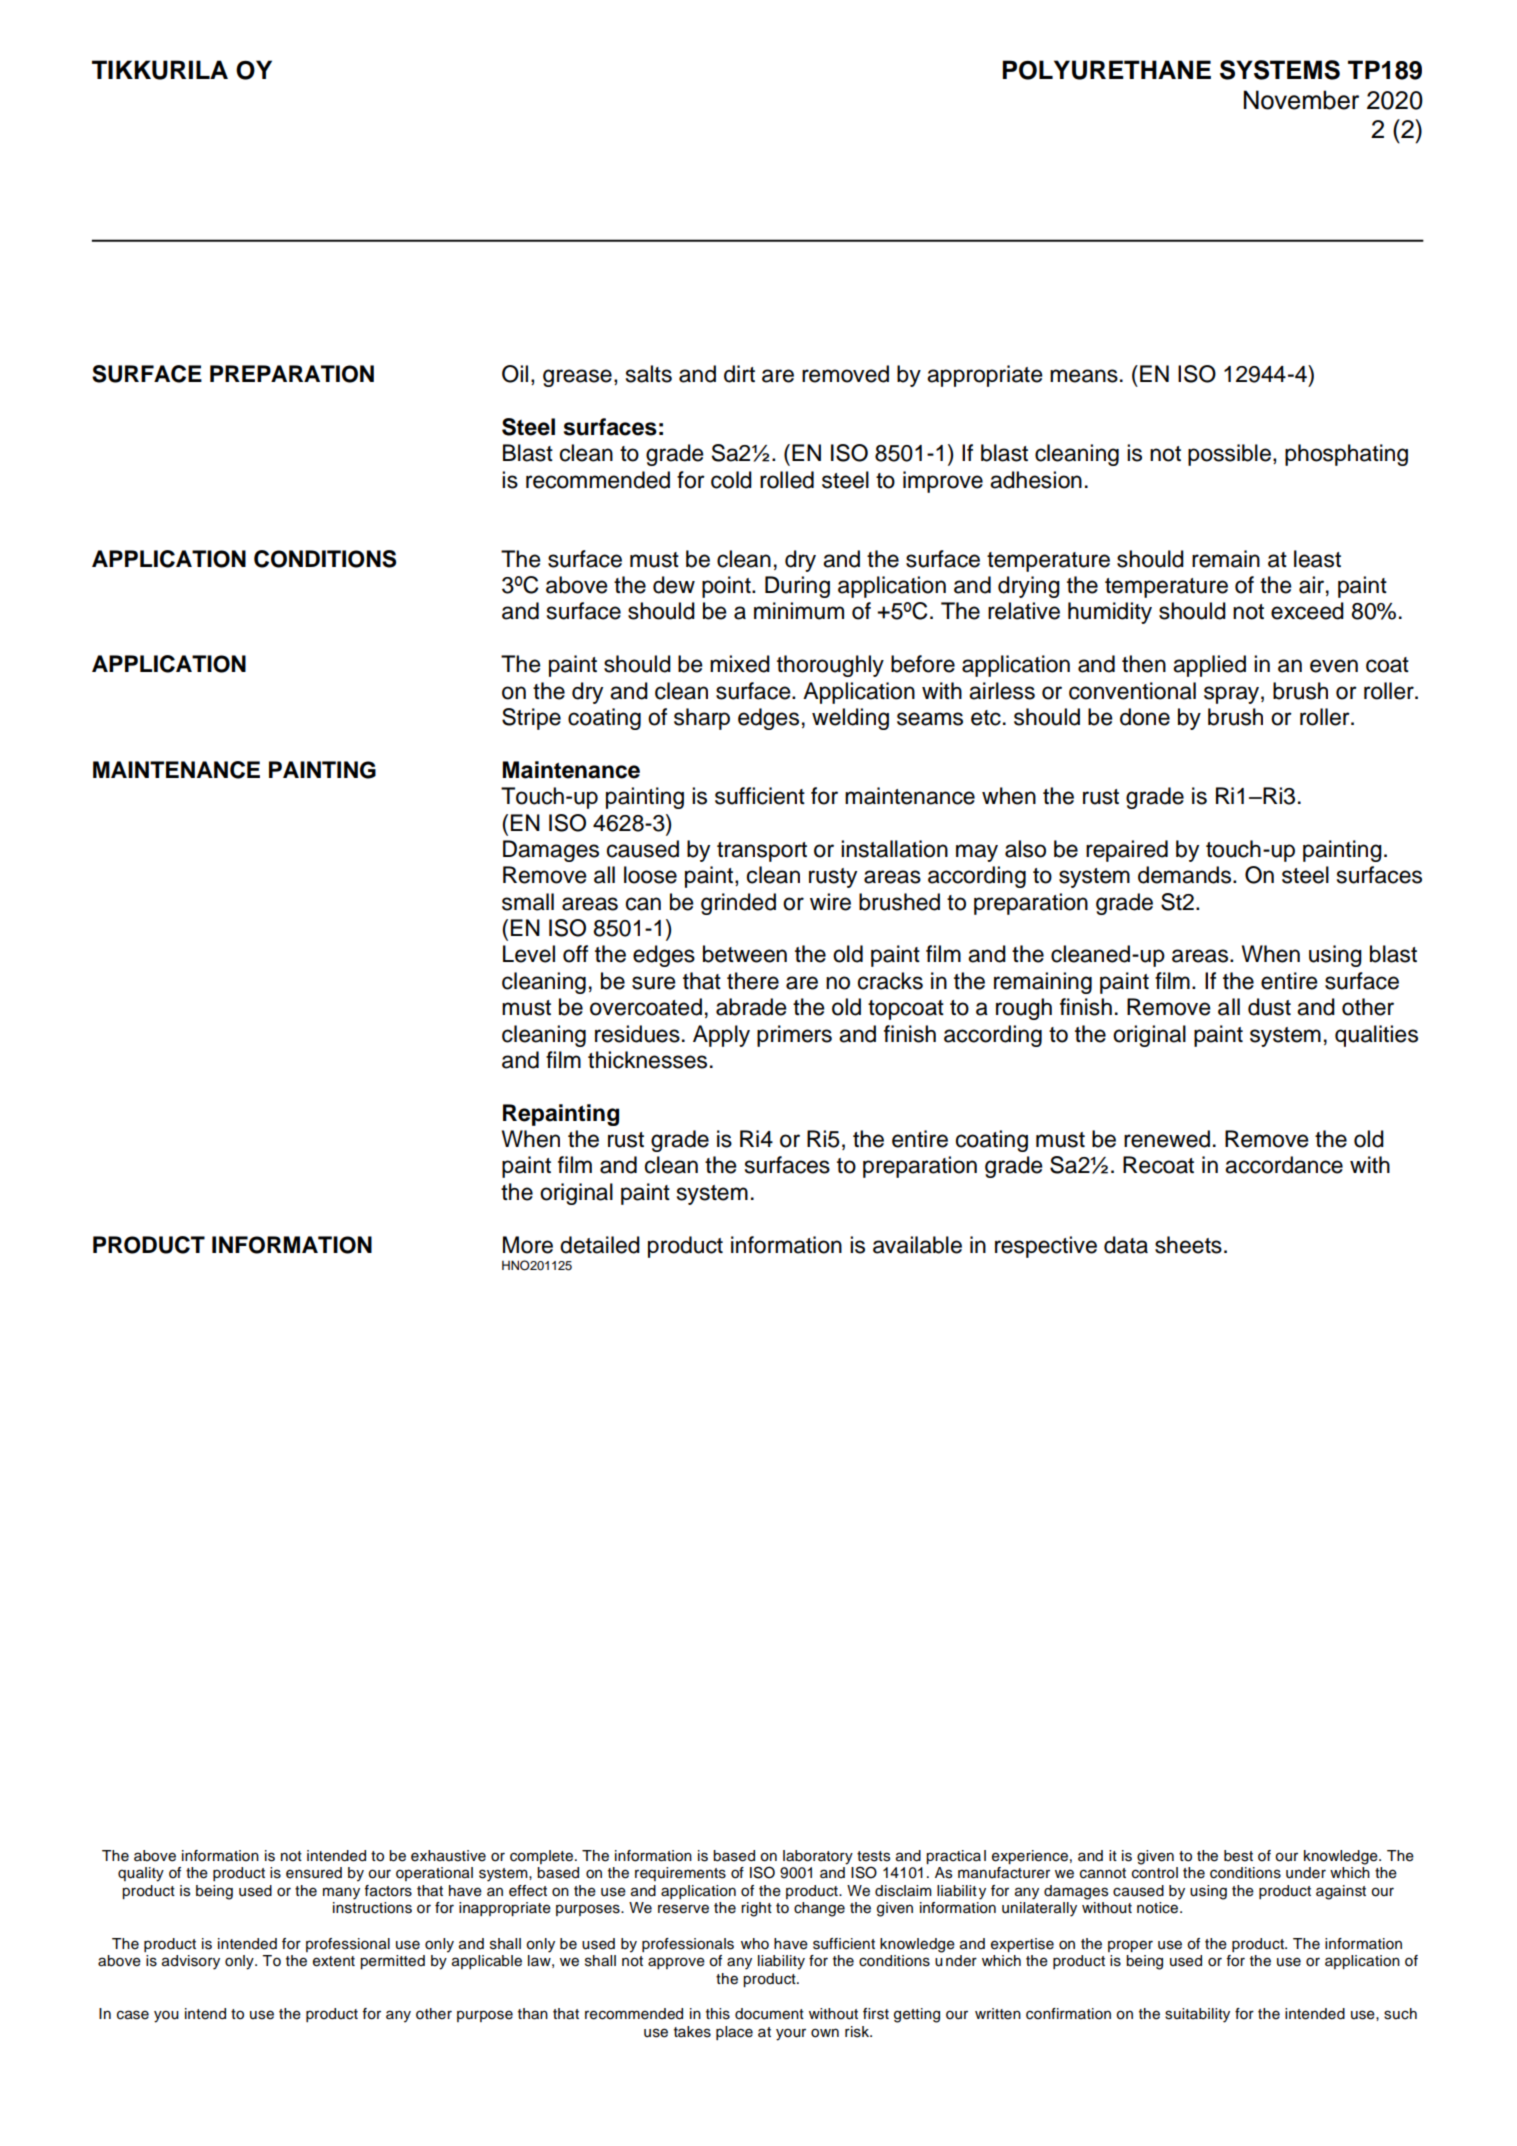 This screenshot has height=2146, width=1517. I want to click on exceed, so click(1307, 611).
